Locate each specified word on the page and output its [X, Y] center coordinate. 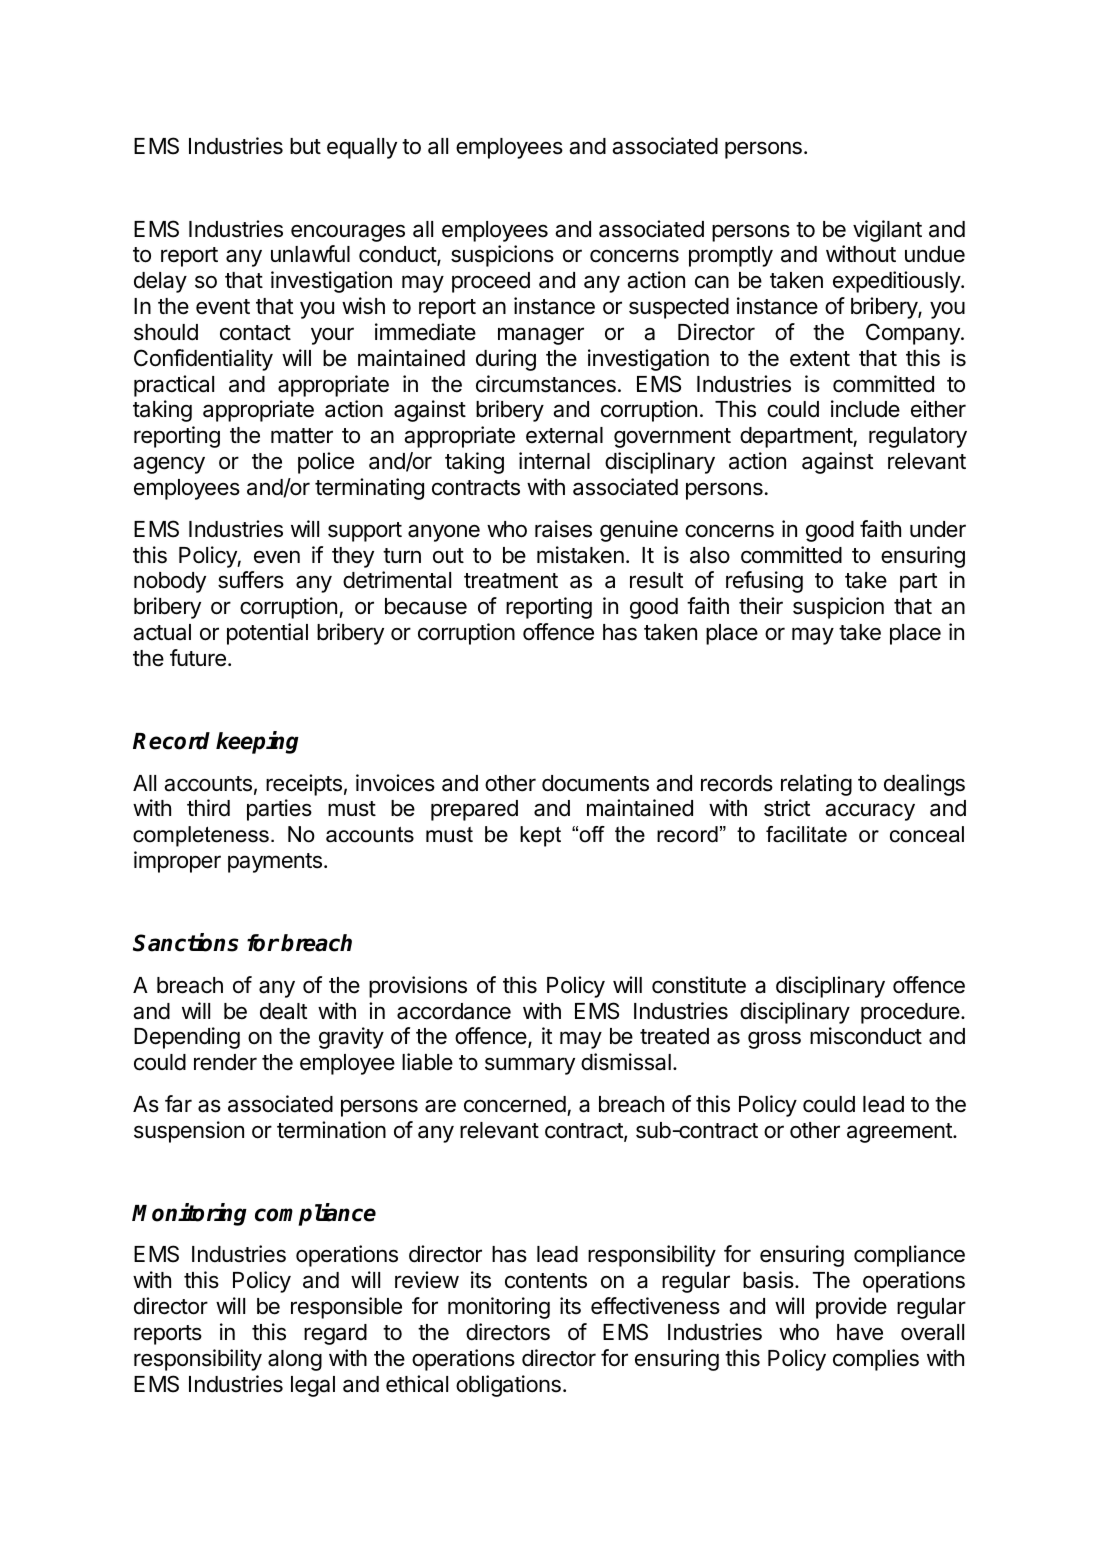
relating [816, 785]
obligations [508, 1386]
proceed [491, 282]
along [295, 1360]
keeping [257, 742]
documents [595, 783]
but [305, 146]
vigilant [887, 231]
